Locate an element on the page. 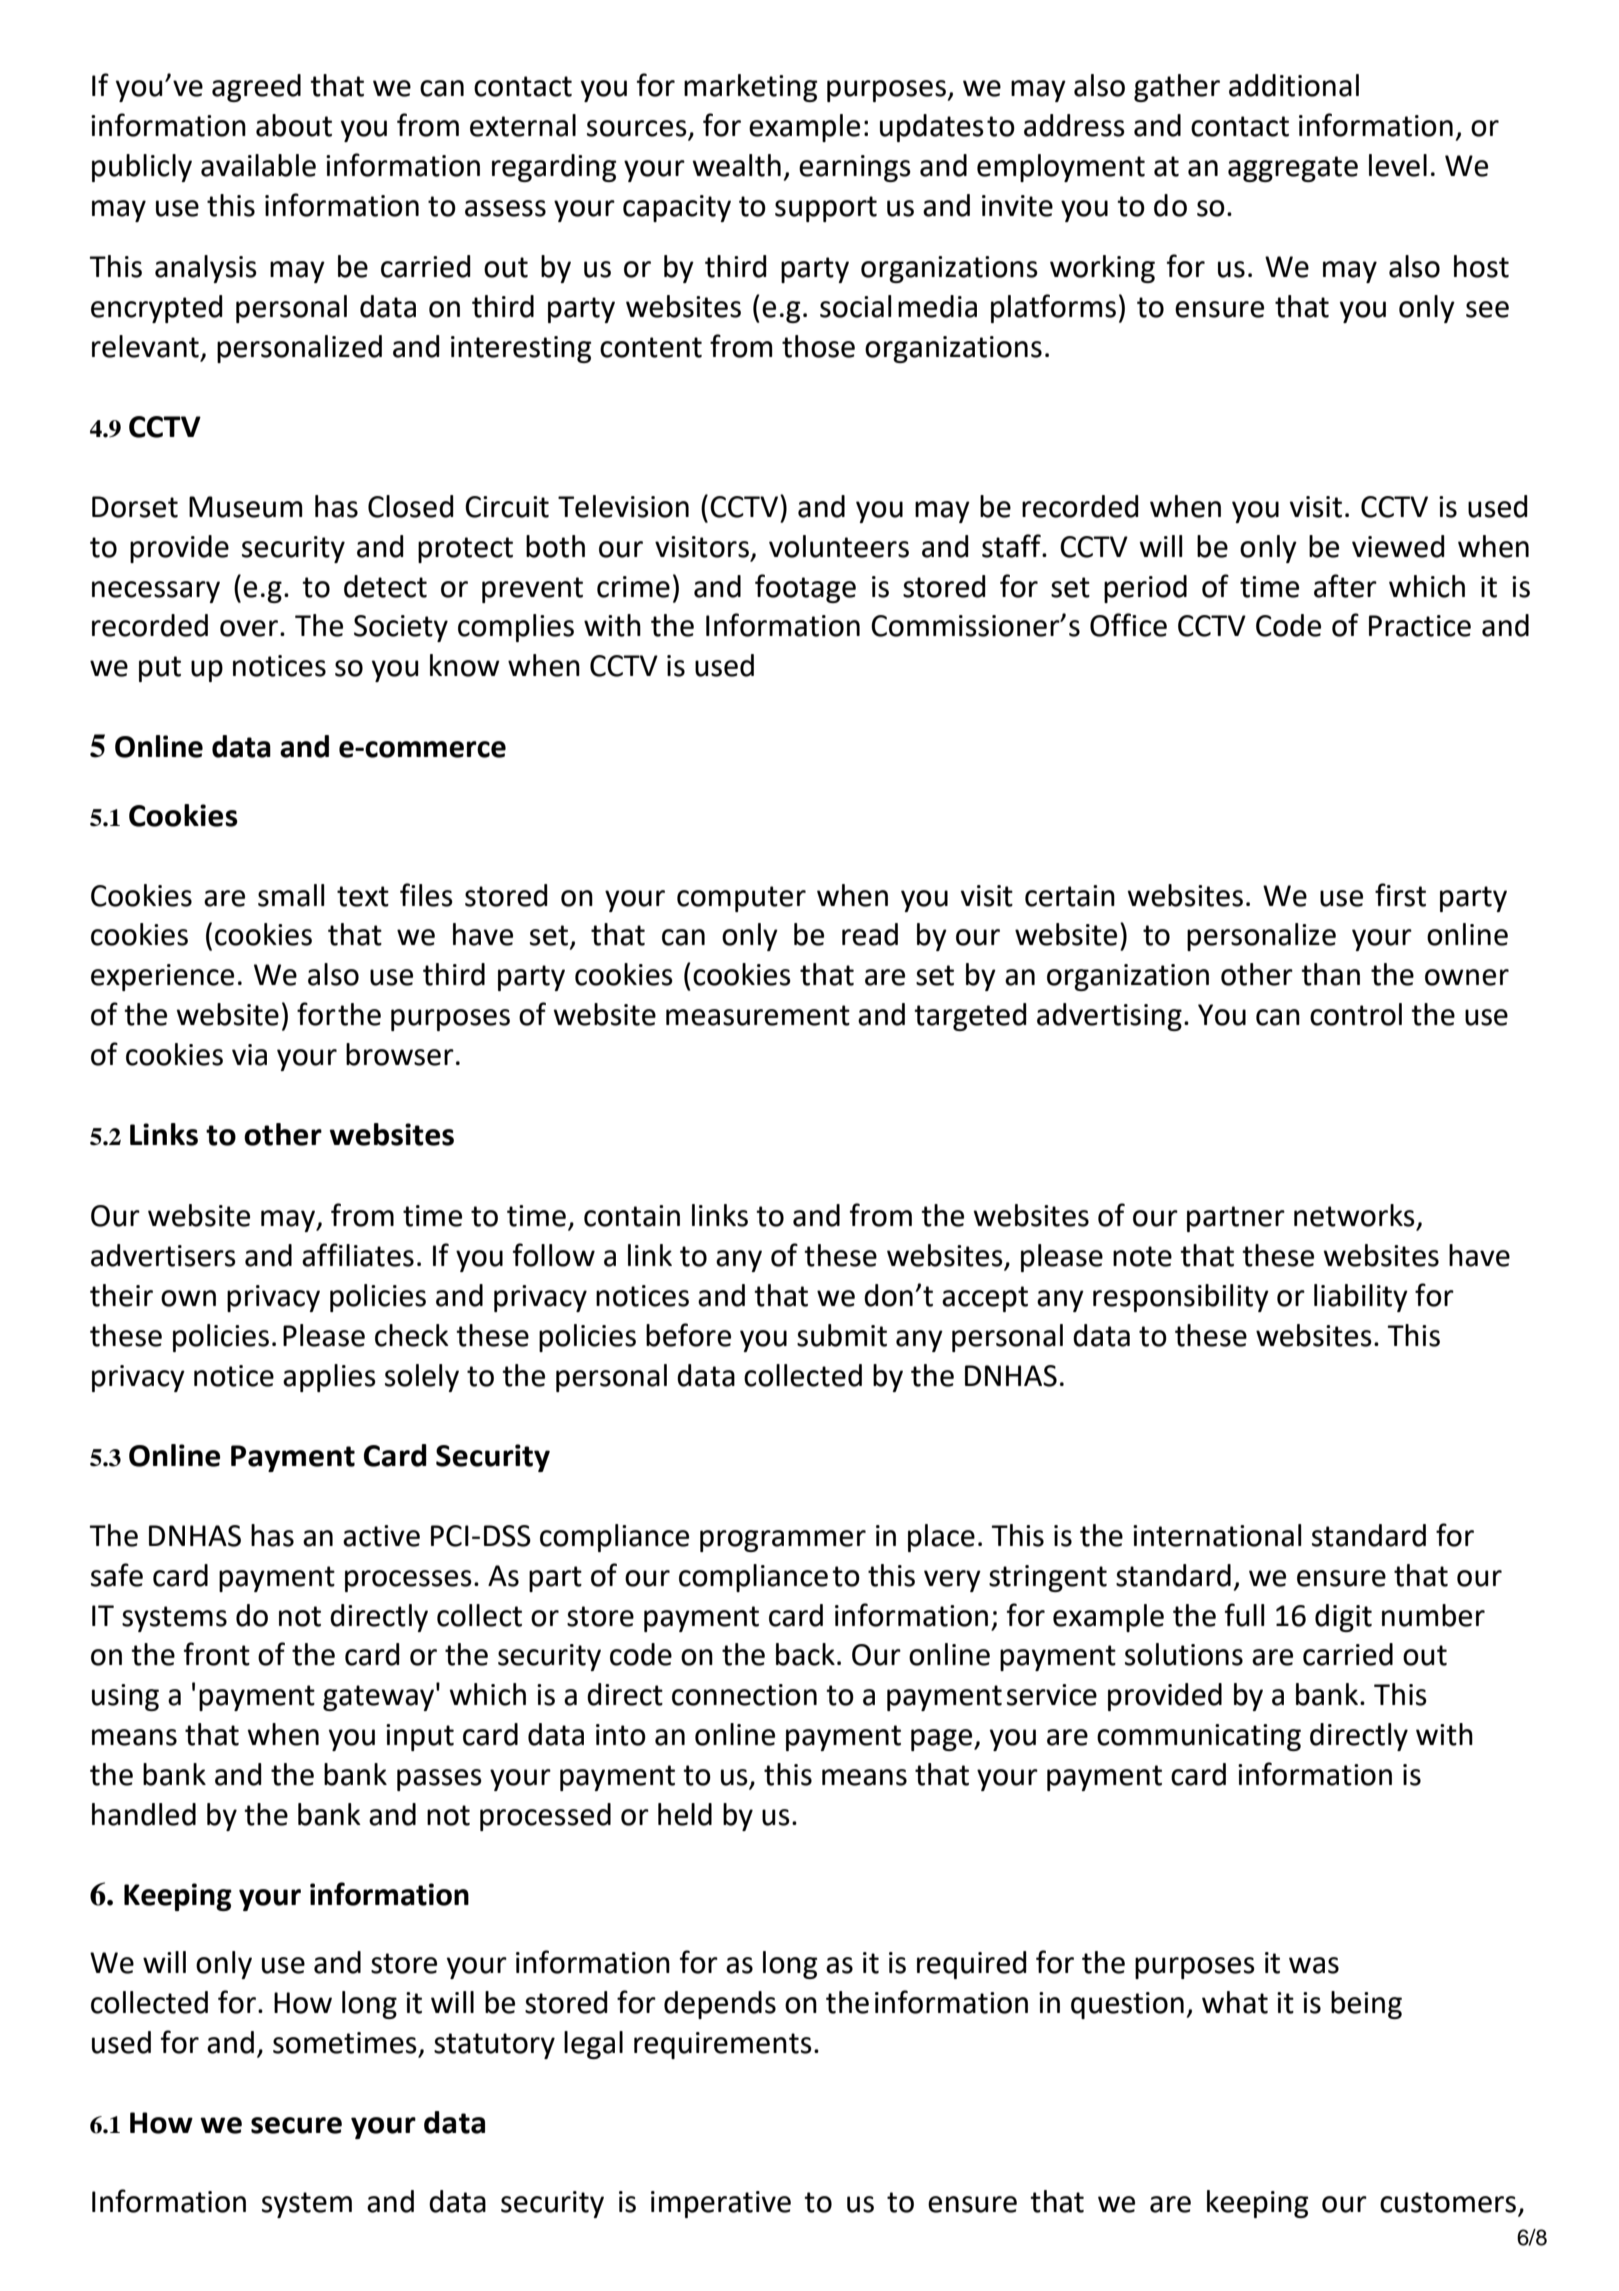  secure is located at coordinates (296, 2125).
